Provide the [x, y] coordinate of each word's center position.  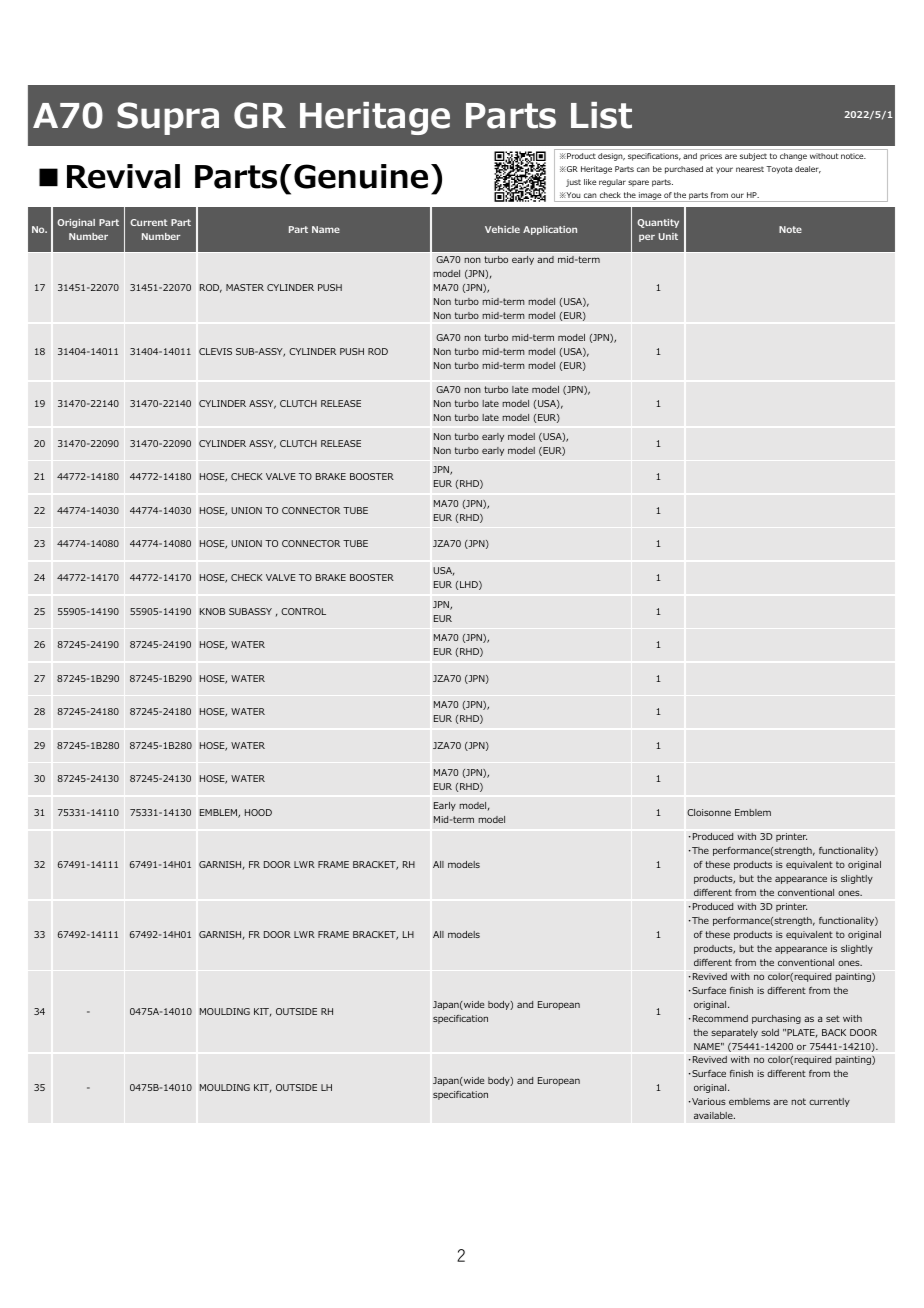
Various [708, 1101]
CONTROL [303, 611]
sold [770, 1032]
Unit [668, 236]
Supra [168, 118]
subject [753, 157]
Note [790, 229]
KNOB [212, 611]
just [573, 183]
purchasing [776, 1019]
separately [734, 1033]
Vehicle [502, 229]
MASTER [245, 287]
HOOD [258, 812]
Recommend [719, 1018]
